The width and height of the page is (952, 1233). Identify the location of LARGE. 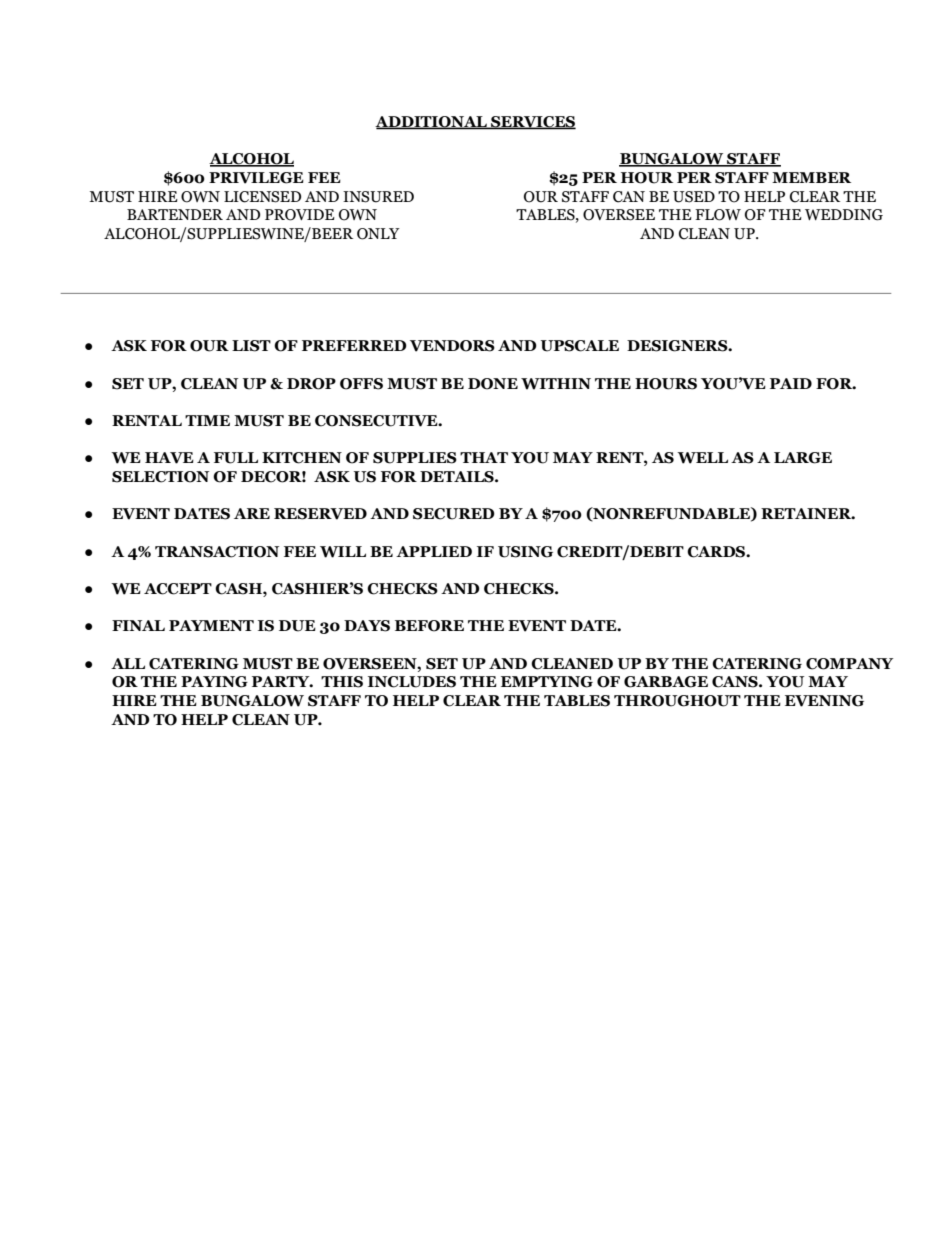
(803, 458).
